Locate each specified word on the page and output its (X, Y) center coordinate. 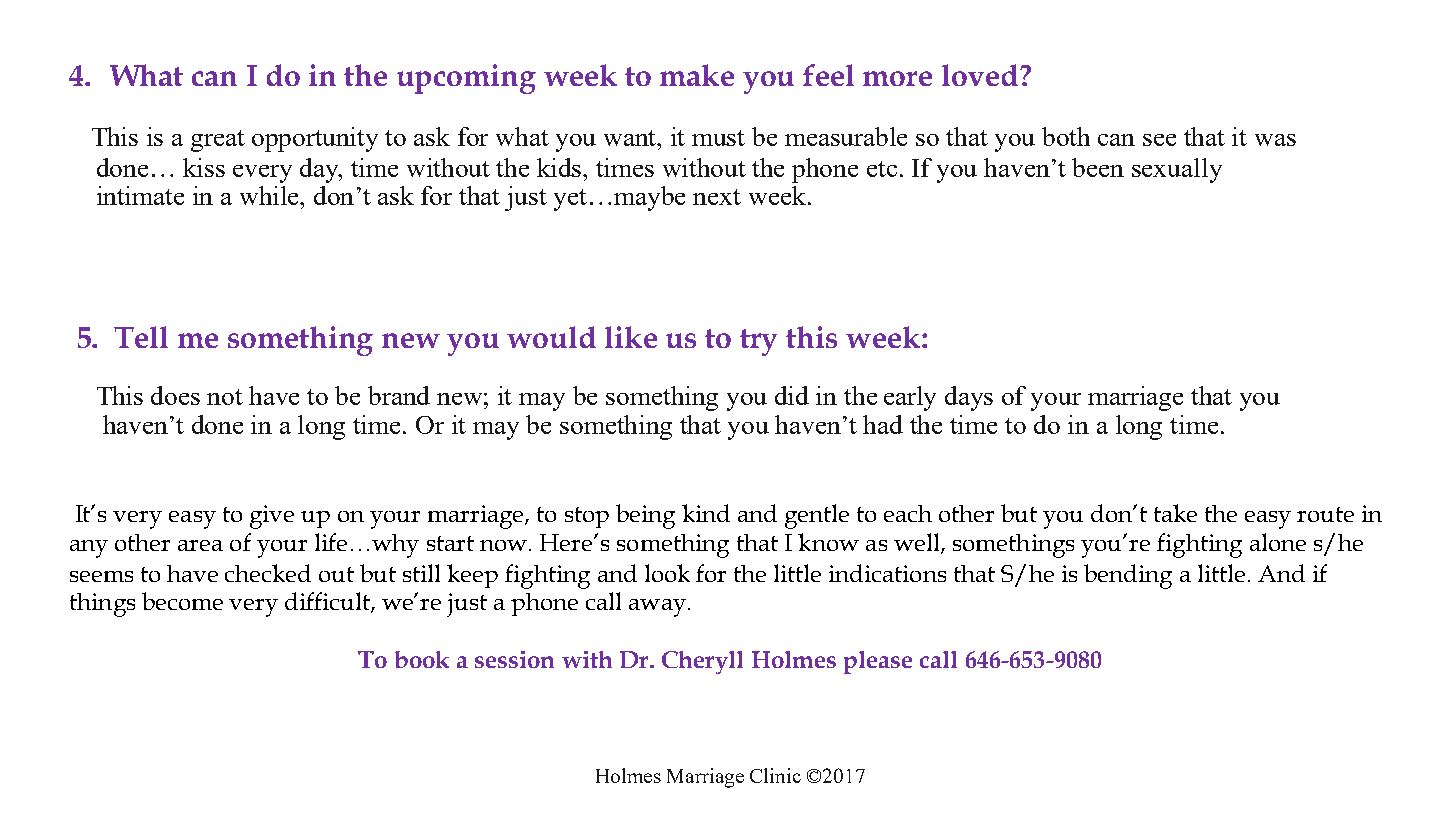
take (1175, 513)
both (1066, 136)
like (631, 337)
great (218, 141)
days (969, 398)
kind (706, 513)
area (200, 545)
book (422, 659)
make (697, 75)
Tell (141, 337)
